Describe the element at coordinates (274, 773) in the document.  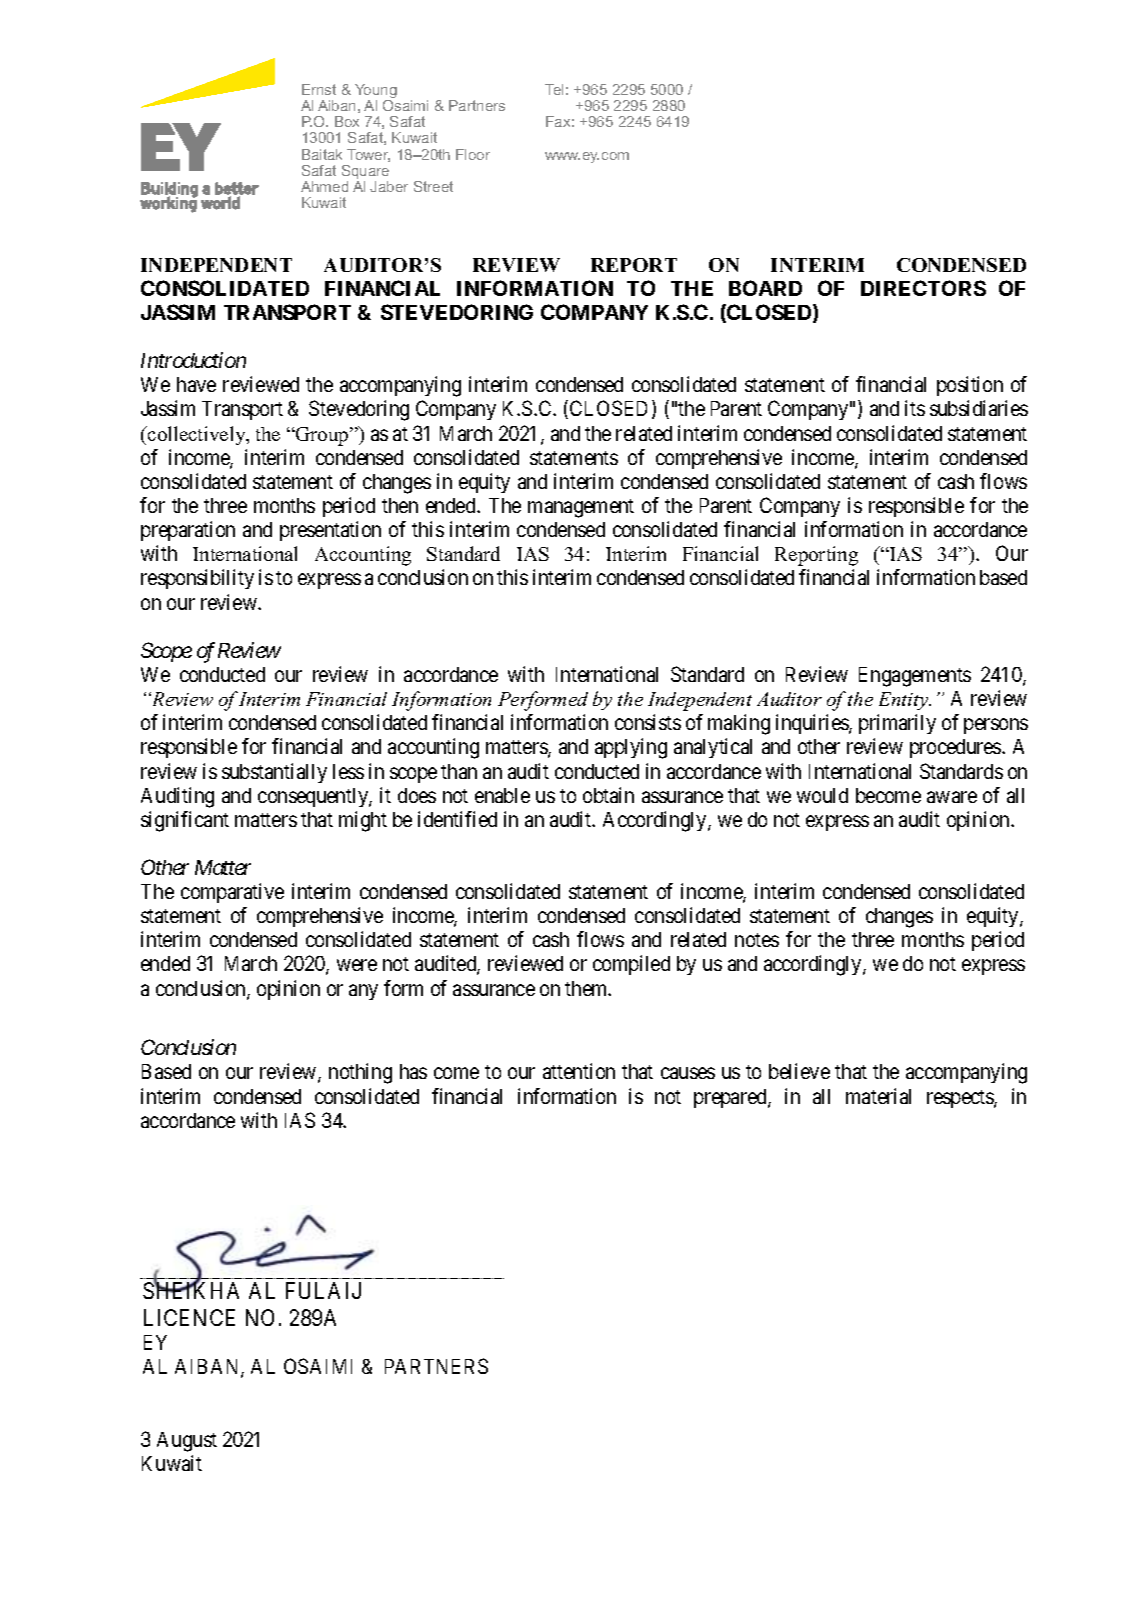
I see `substantially` at that location.
